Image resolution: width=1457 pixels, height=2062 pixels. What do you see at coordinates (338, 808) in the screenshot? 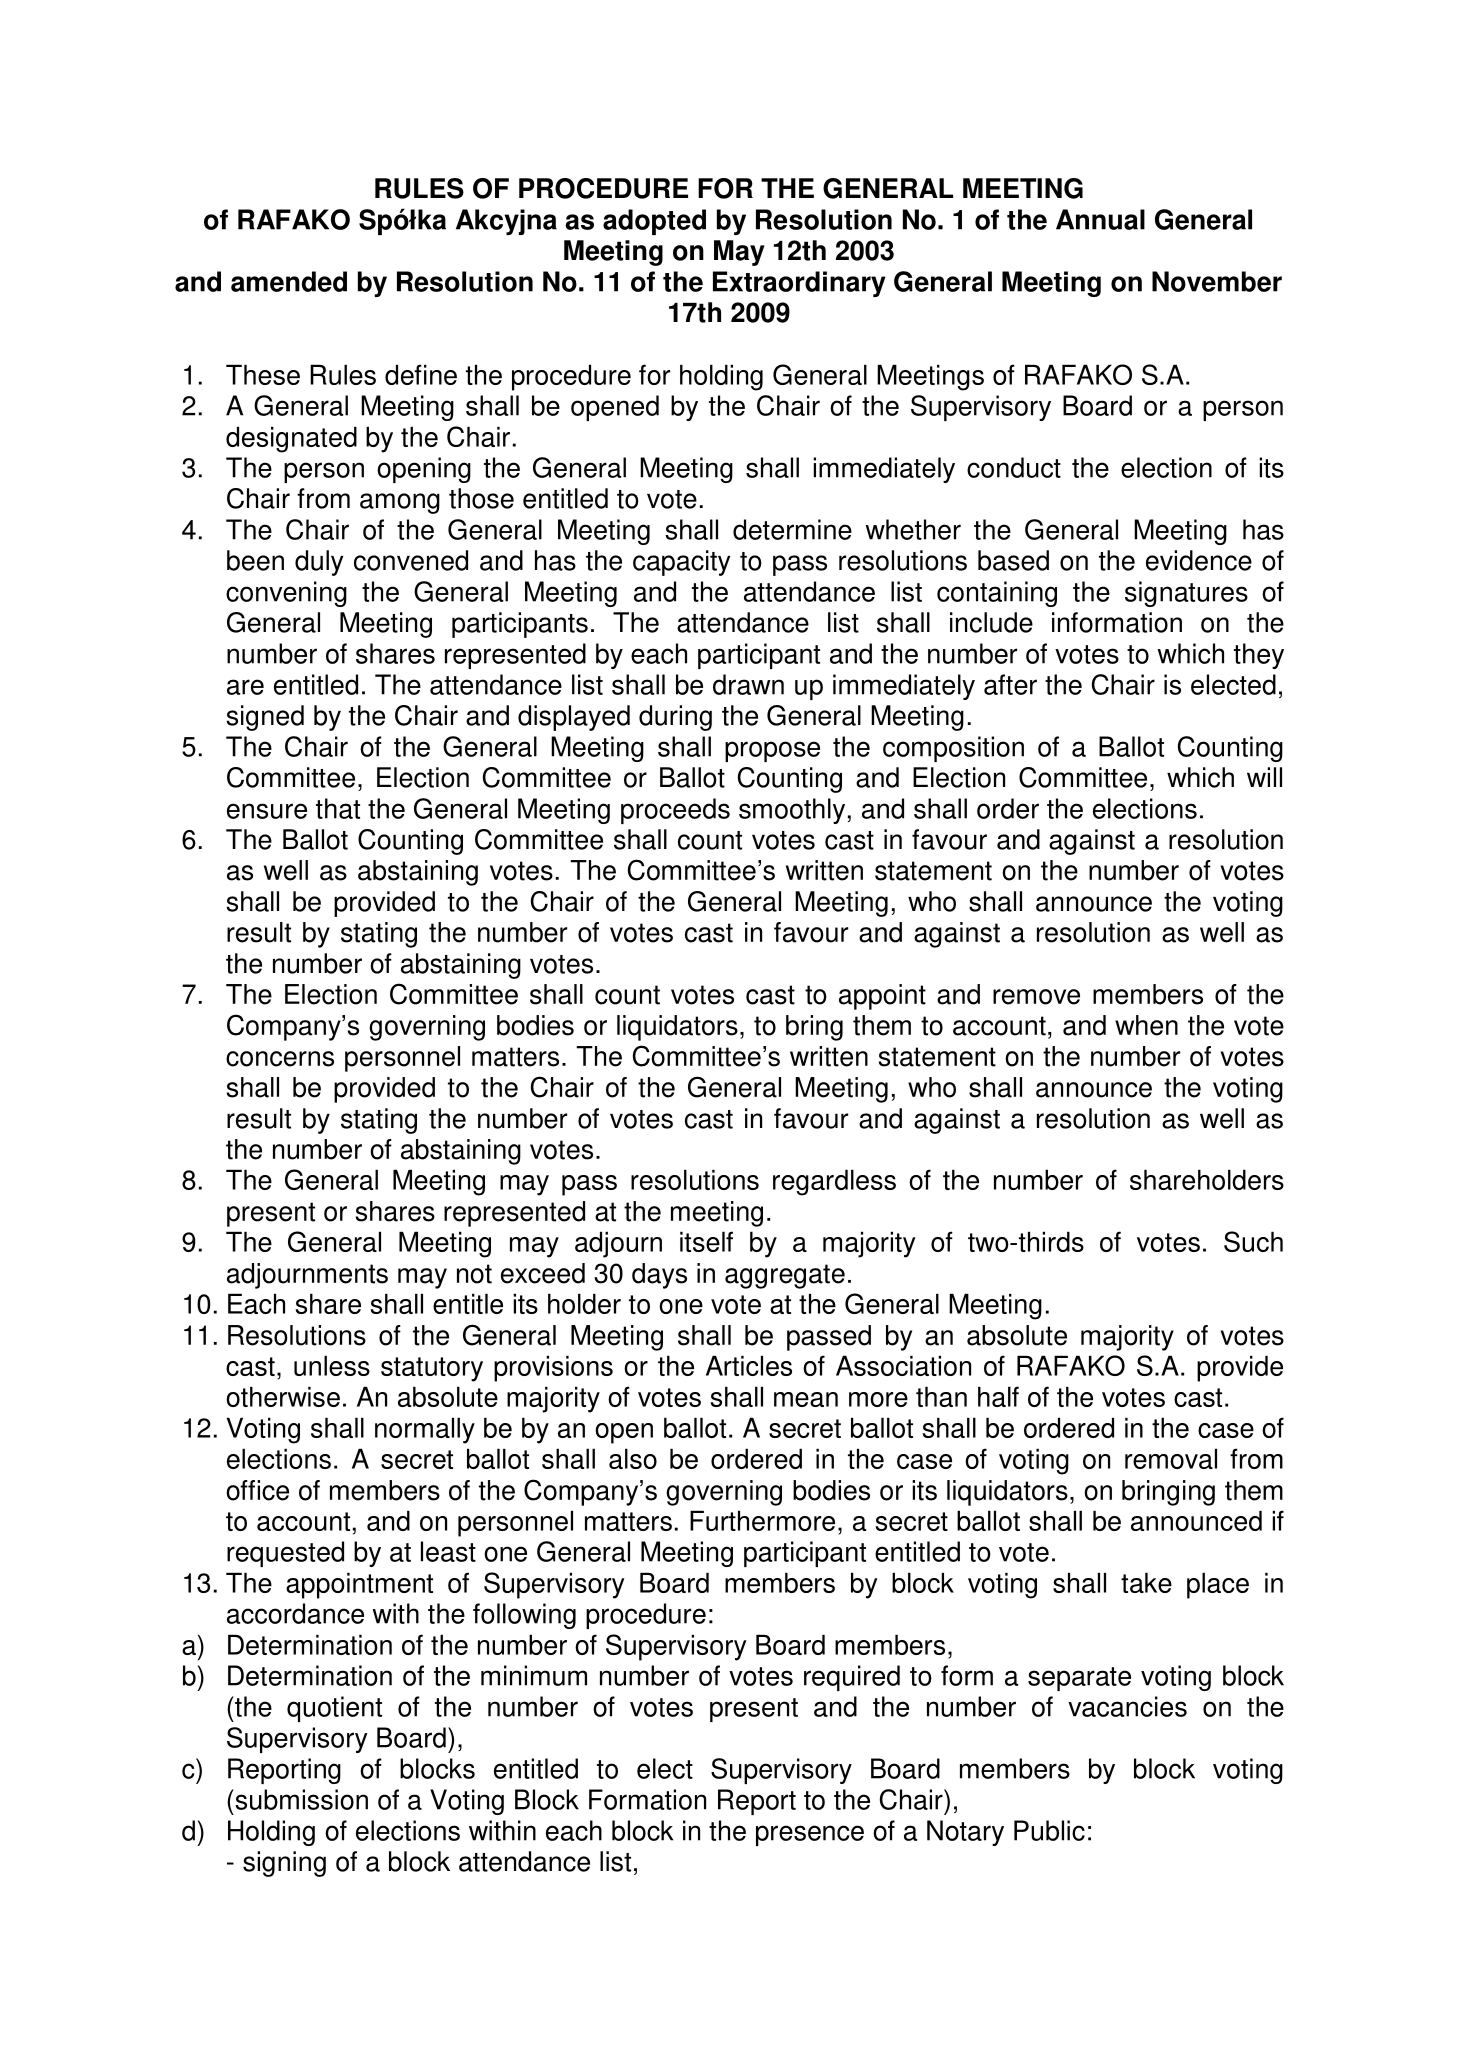
I see `that` at bounding box center [338, 808].
